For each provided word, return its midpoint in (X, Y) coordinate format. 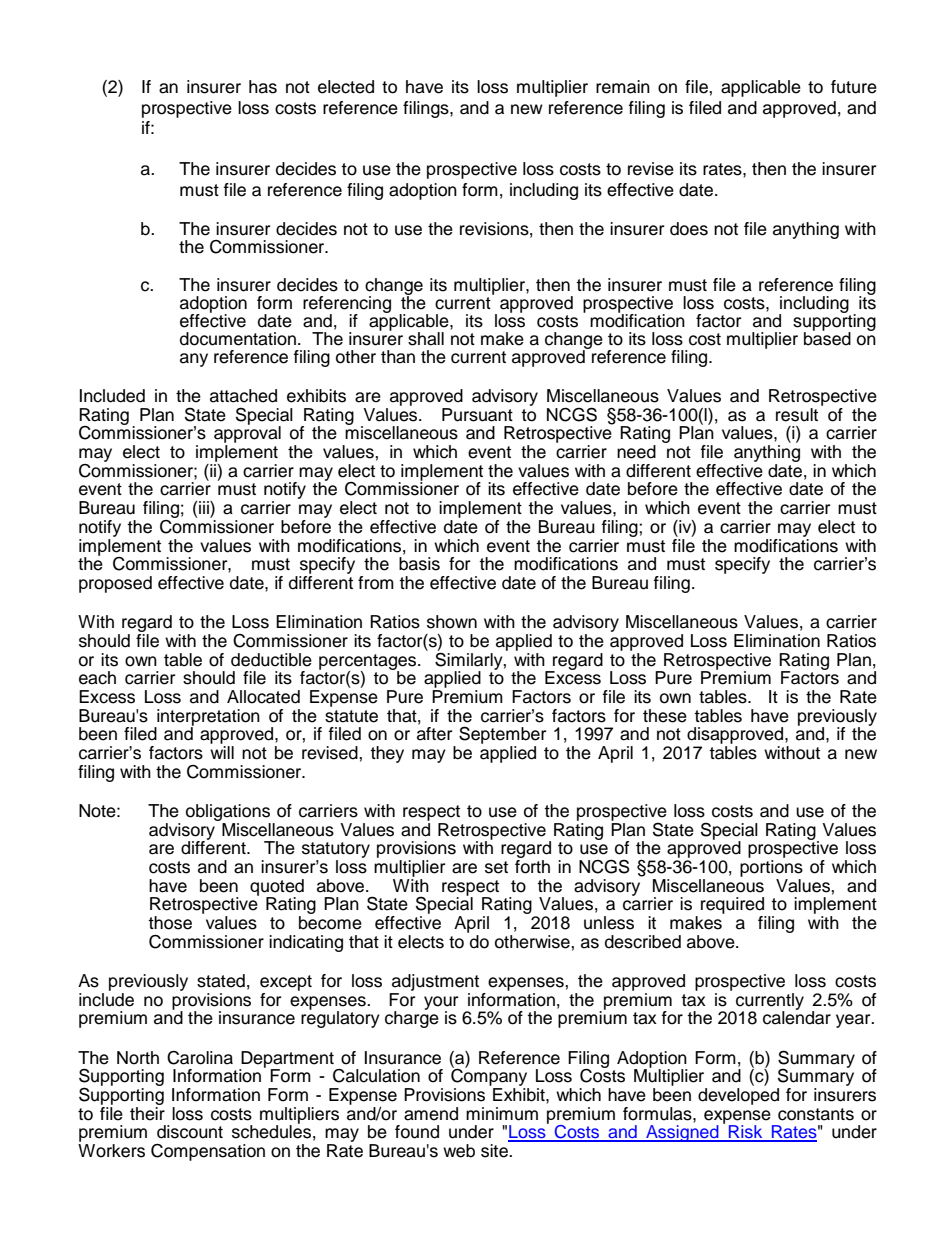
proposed (115, 584)
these (665, 716)
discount (190, 1132)
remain (623, 87)
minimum (502, 1114)
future (854, 87)
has (263, 87)
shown (452, 622)
